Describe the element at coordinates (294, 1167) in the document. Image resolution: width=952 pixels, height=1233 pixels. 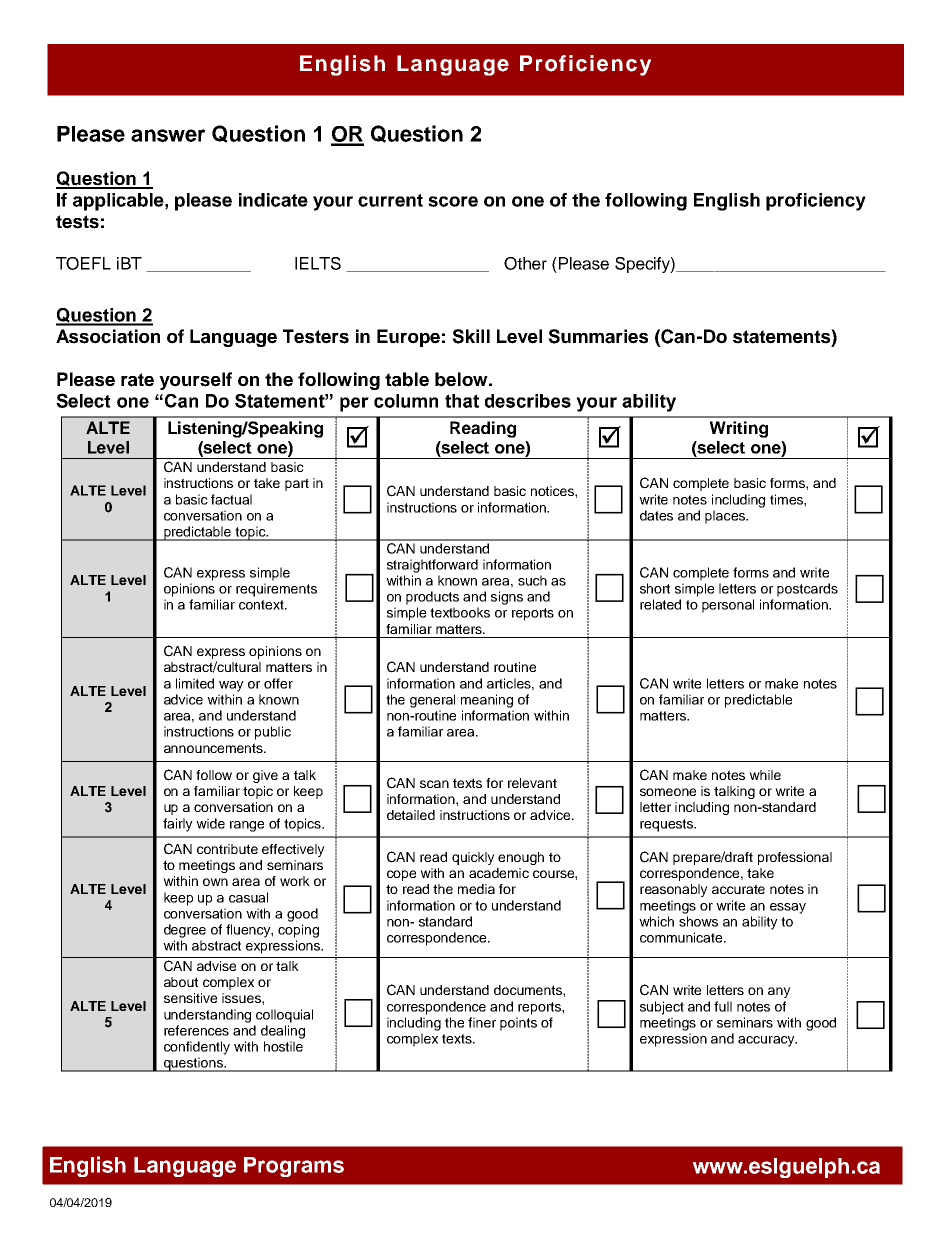
I see `Programs` at that location.
